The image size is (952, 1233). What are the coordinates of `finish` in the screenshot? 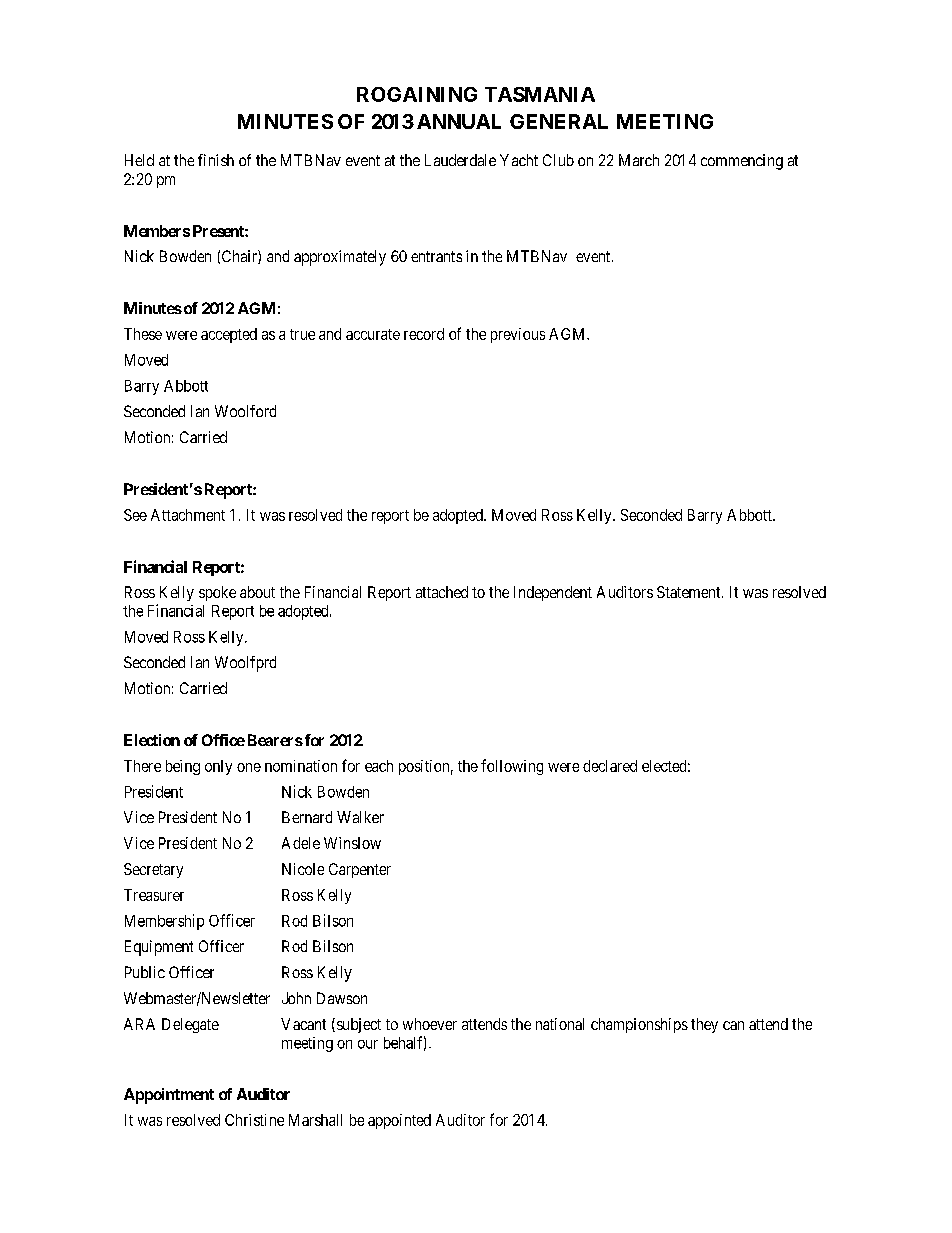 It's located at (216, 160).
